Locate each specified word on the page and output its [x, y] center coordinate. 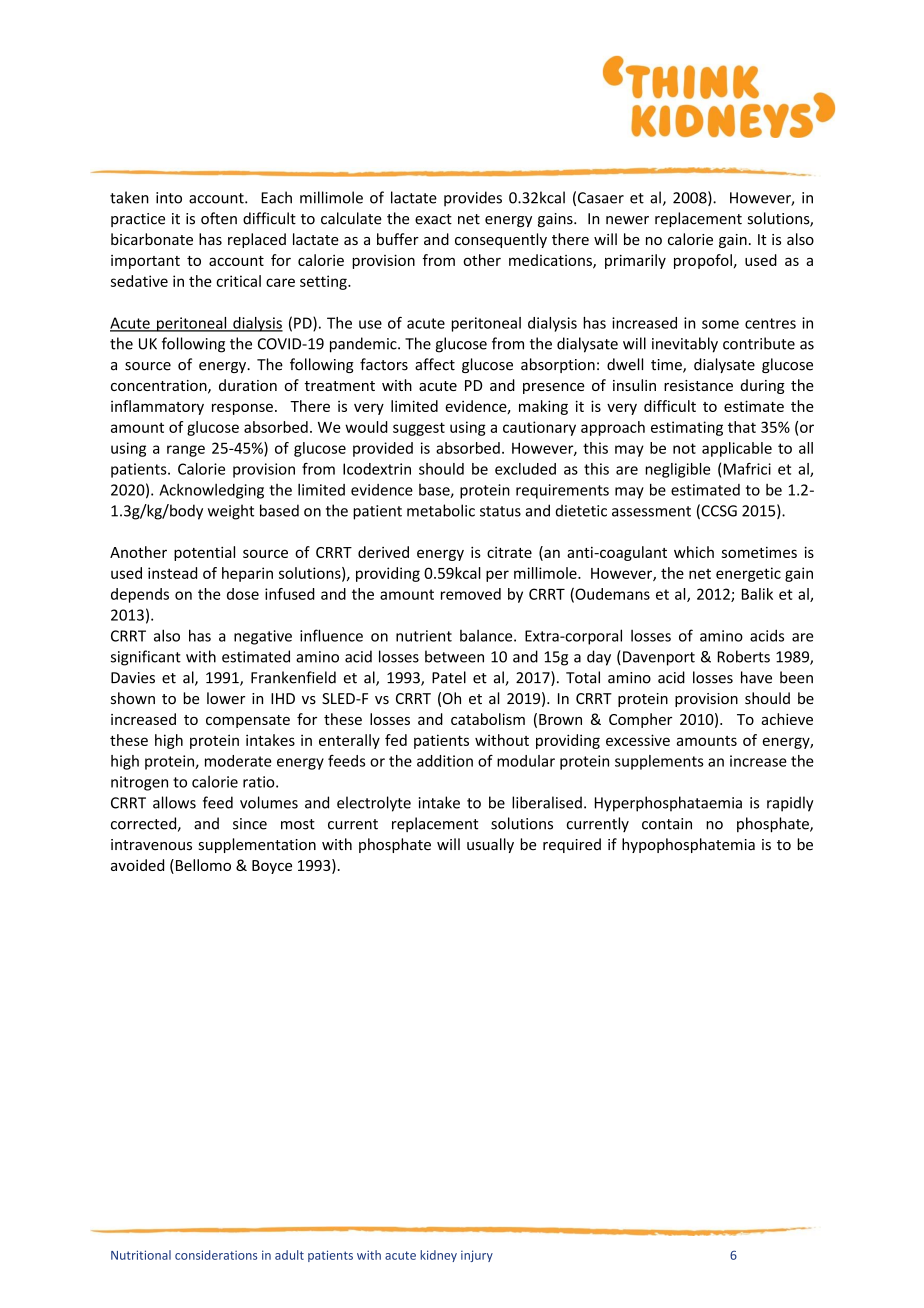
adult [289, 1255]
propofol [703, 261]
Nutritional [141, 1255]
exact [433, 219]
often [219, 218]
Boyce [272, 867]
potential [204, 553]
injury [477, 1256]
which [694, 552]
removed [471, 594]
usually [490, 845]
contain [667, 824]
